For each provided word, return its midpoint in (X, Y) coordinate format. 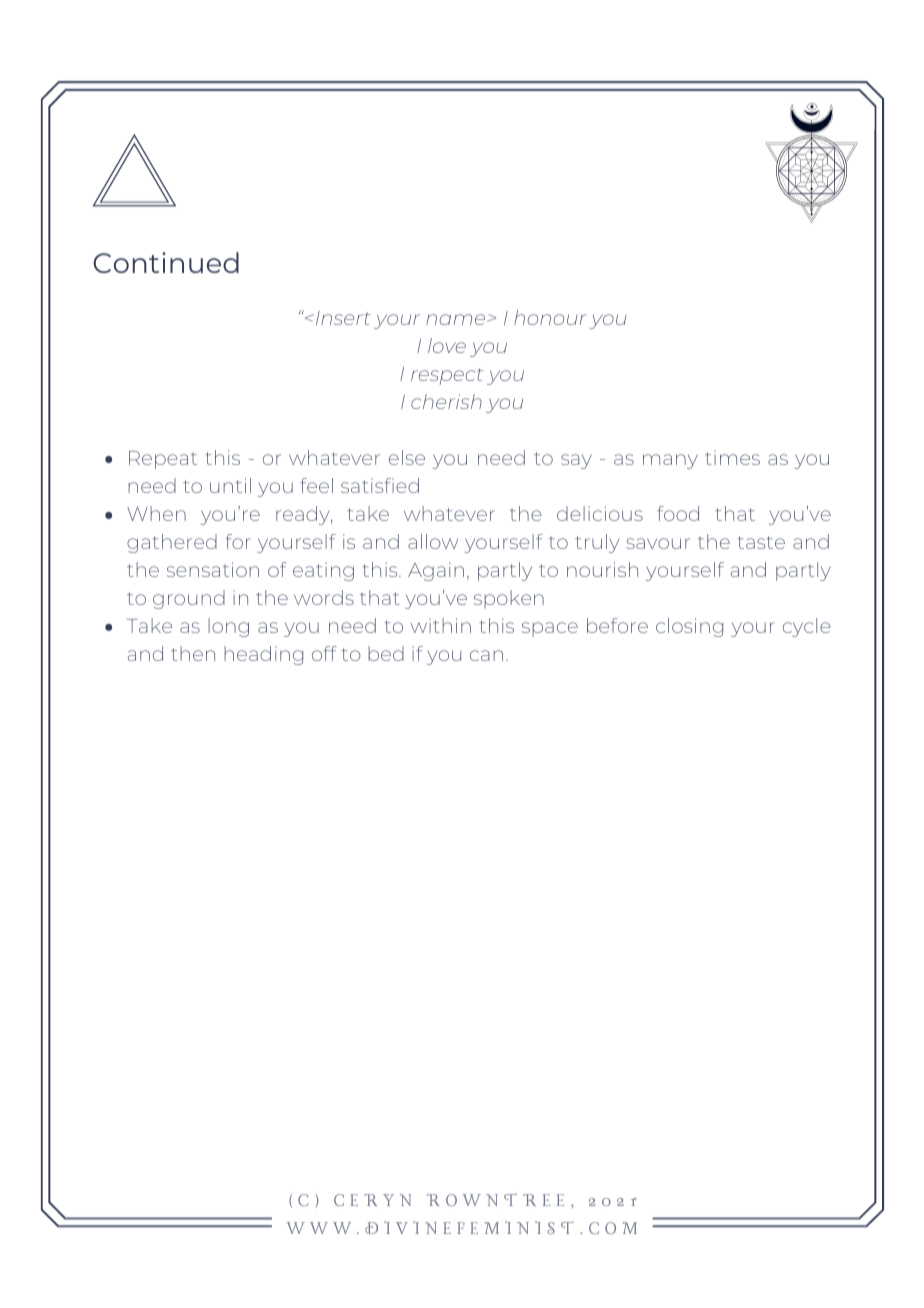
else (407, 457)
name (455, 319)
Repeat (163, 460)
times (732, 457)
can (486, 655)
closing (689, 627)
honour (550, 317)
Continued (166, 262)
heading (263, 655)
